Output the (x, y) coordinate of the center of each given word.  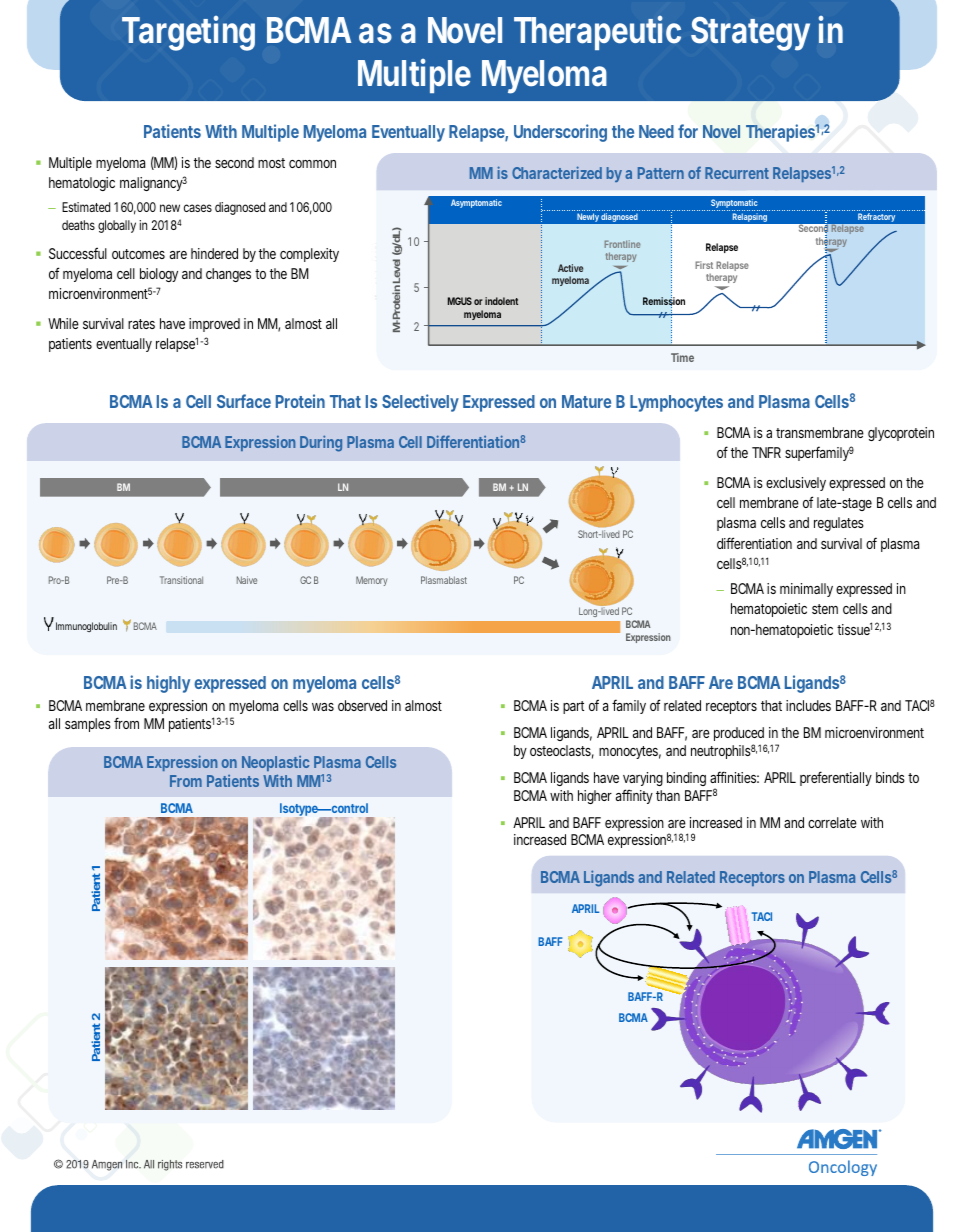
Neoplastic (275, 763)
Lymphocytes (676, 403)
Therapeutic (597, 33)
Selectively (420, 403)
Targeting (188, 33)
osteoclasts (562, 752)
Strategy (750, 34)
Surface (244, 401)
